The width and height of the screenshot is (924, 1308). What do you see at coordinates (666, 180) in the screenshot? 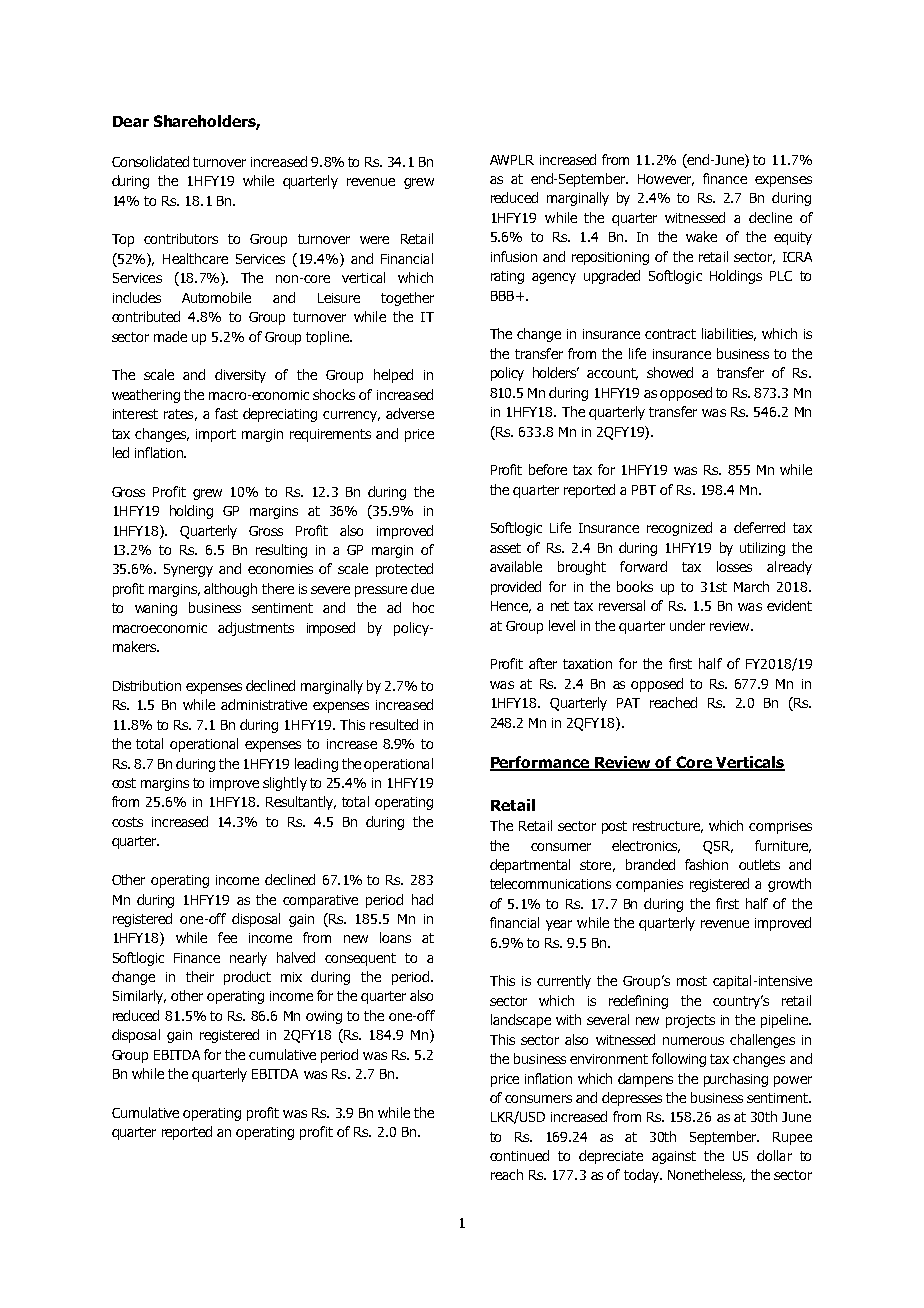
I see `However` at bounding box center [666, 180].
